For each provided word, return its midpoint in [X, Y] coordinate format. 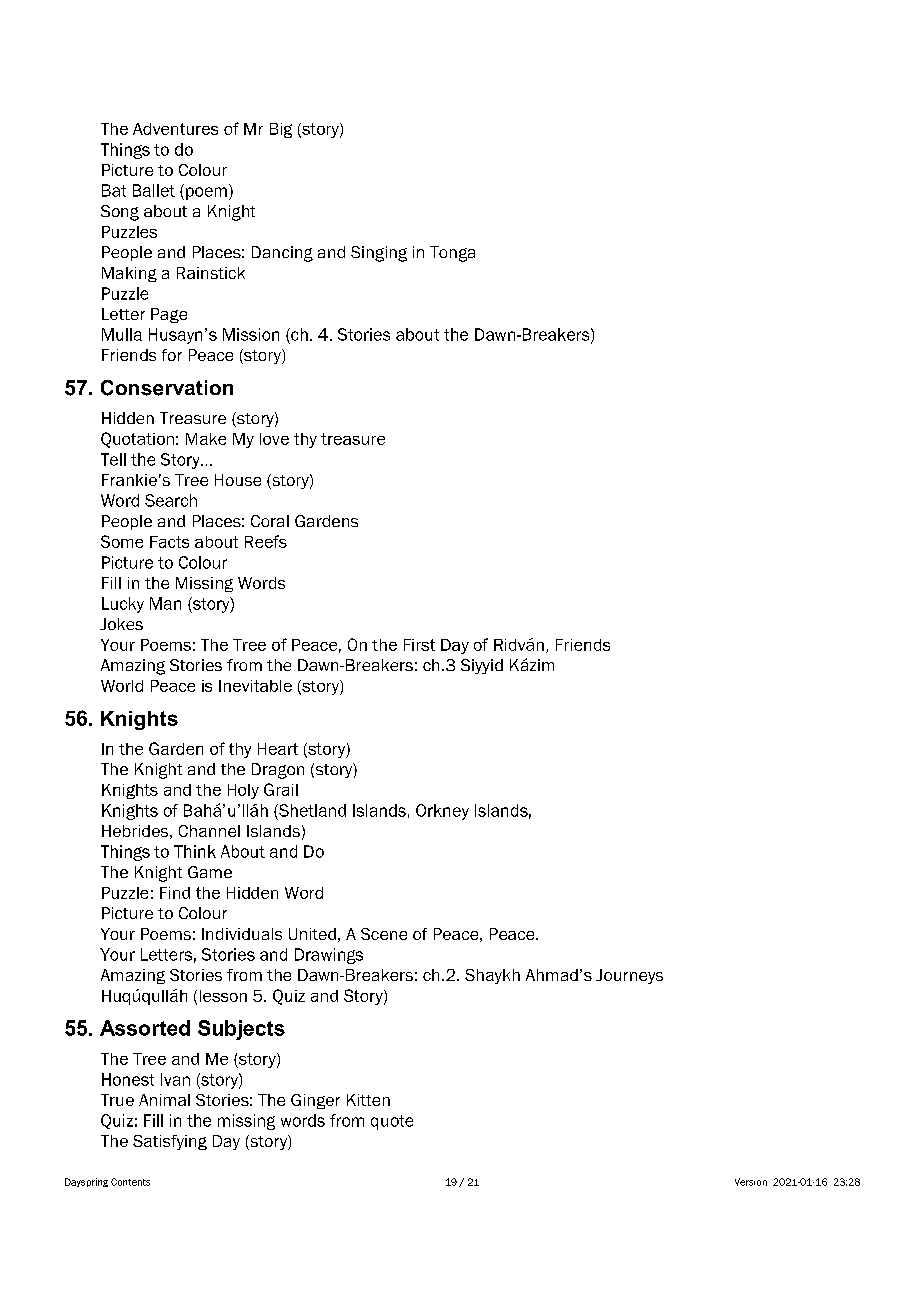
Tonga [452, 254]
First [419, 645]
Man [165, 603]
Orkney [442, 812]
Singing [379, 254]
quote [392, 1122]
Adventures [175, 129]
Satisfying [170, 1142]
